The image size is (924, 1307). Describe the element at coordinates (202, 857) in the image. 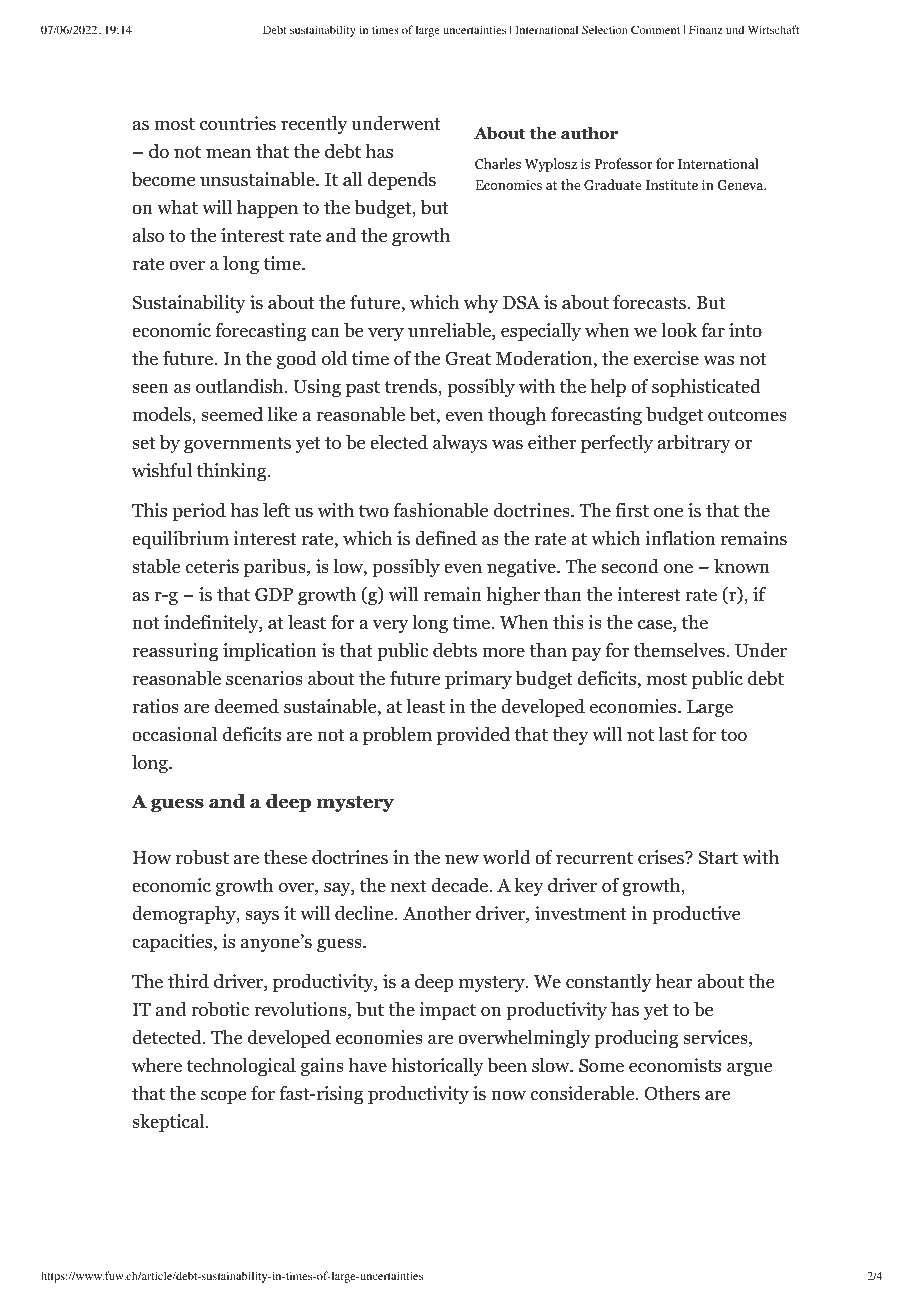

I see `robust` at that location.
